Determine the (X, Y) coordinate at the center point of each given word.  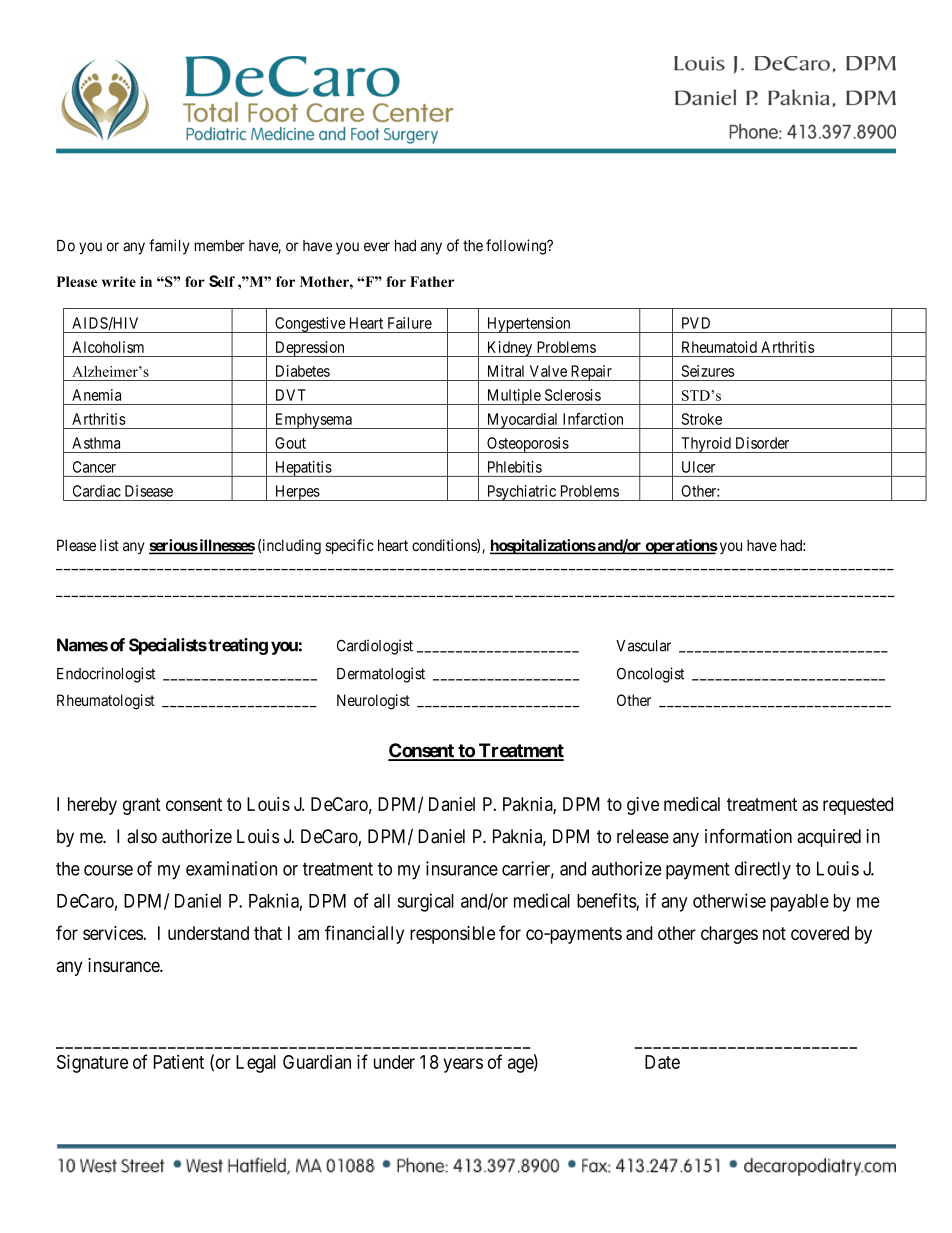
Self (222, 281)
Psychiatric (521, 493)
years (463, 1065)
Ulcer (698, 467)
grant (142, 806)
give (643, 806)
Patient (179, 1062)
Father (432, 281)
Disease (149, 491)
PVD (696, 323)
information (748, 836)
